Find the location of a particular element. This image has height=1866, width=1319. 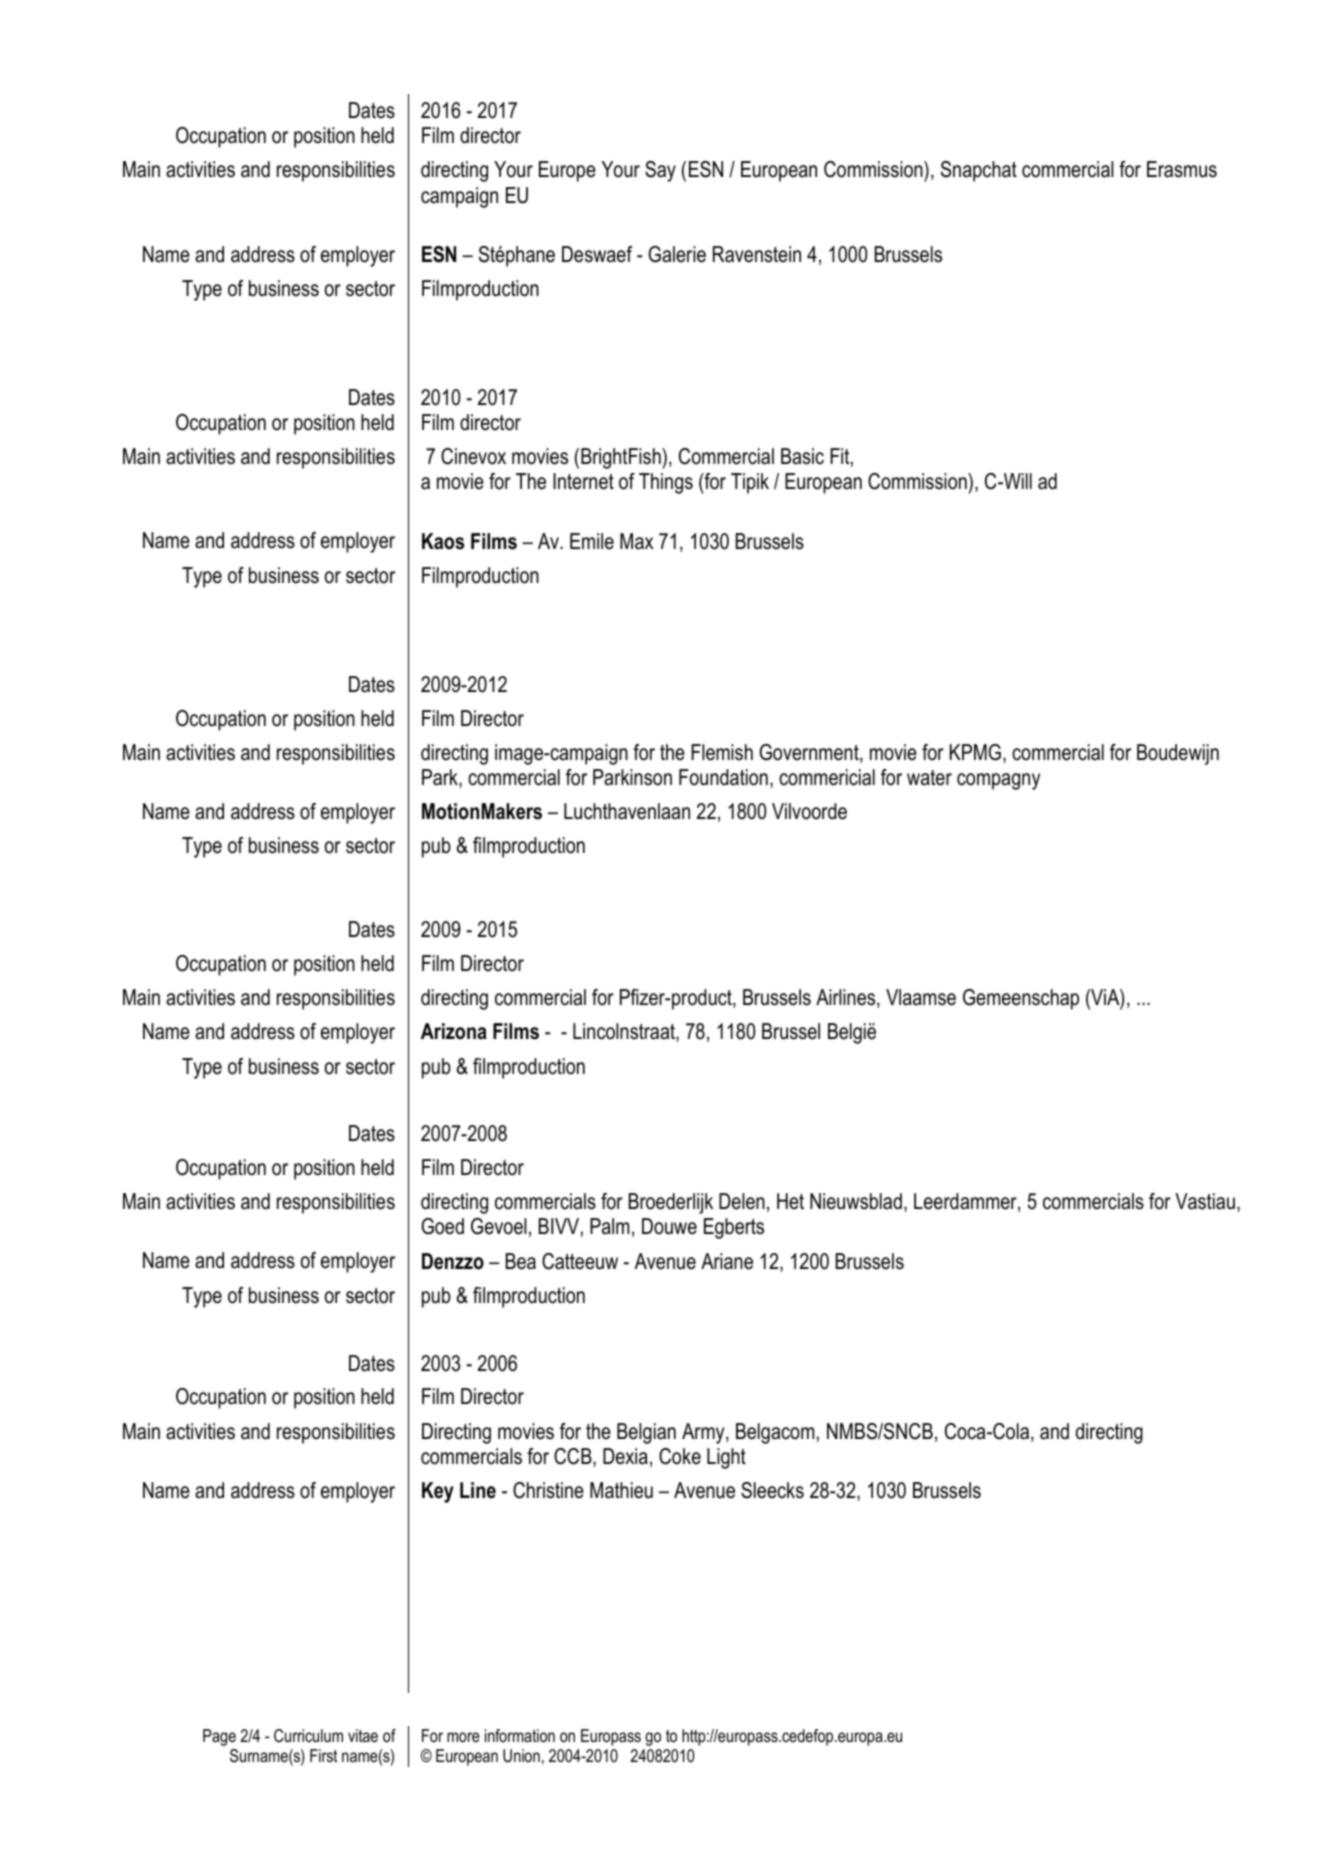

KPMG is located at coordinates (975, 752).
